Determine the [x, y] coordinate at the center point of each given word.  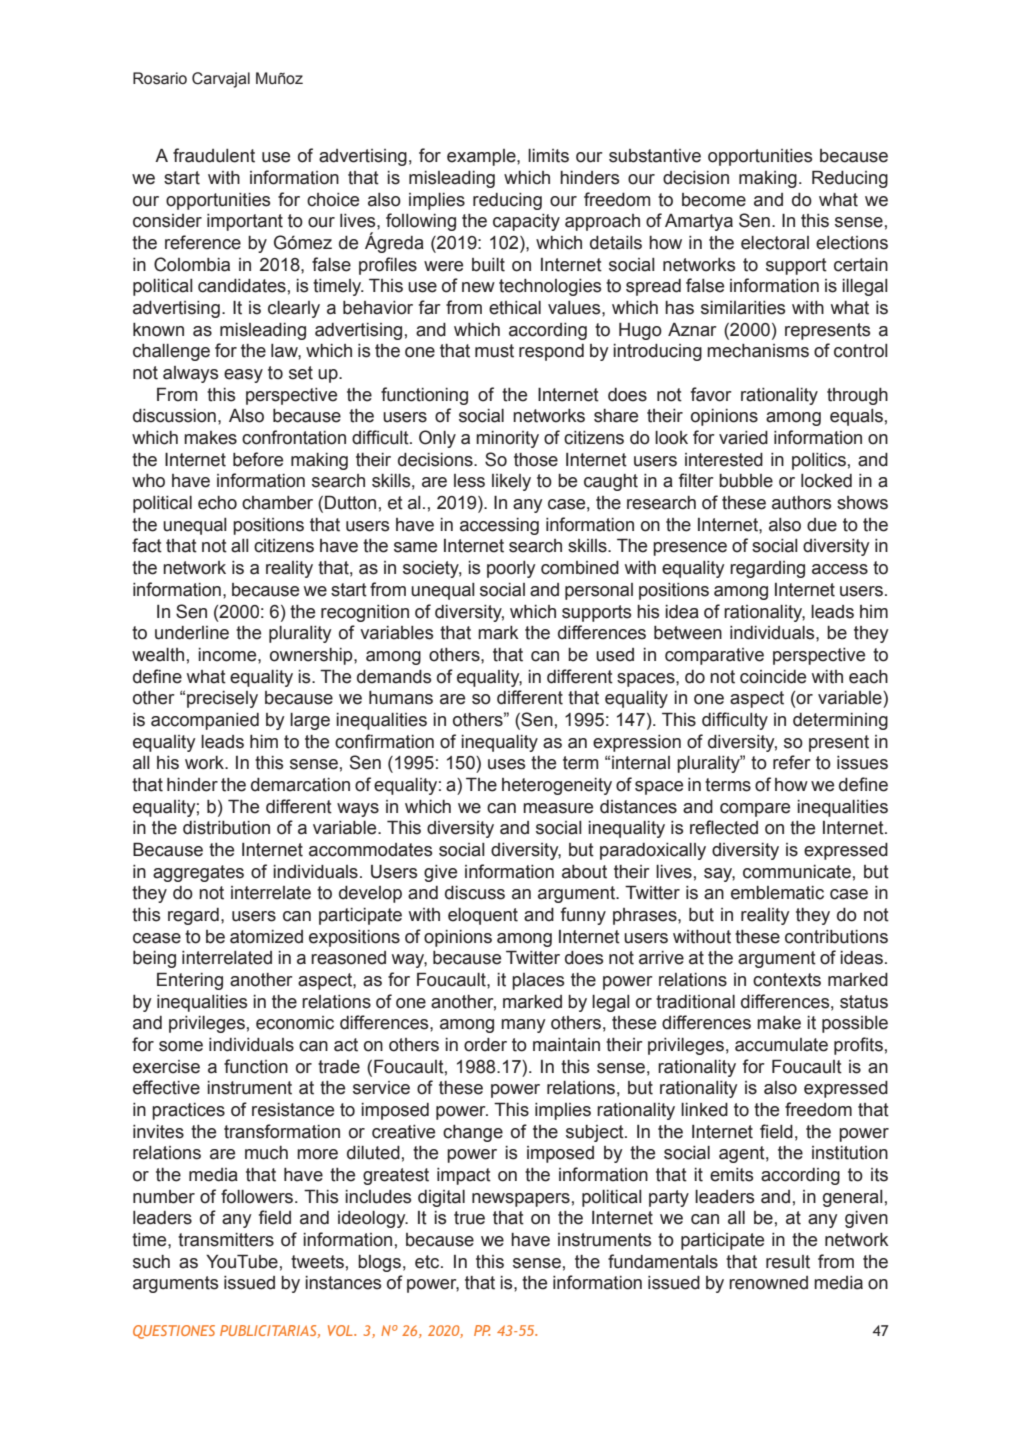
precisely [222, 699]
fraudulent [214, 155]
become [714, 200]
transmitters [226, 1240]
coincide [773, 677]
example [482, 157]
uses [506, 764]
